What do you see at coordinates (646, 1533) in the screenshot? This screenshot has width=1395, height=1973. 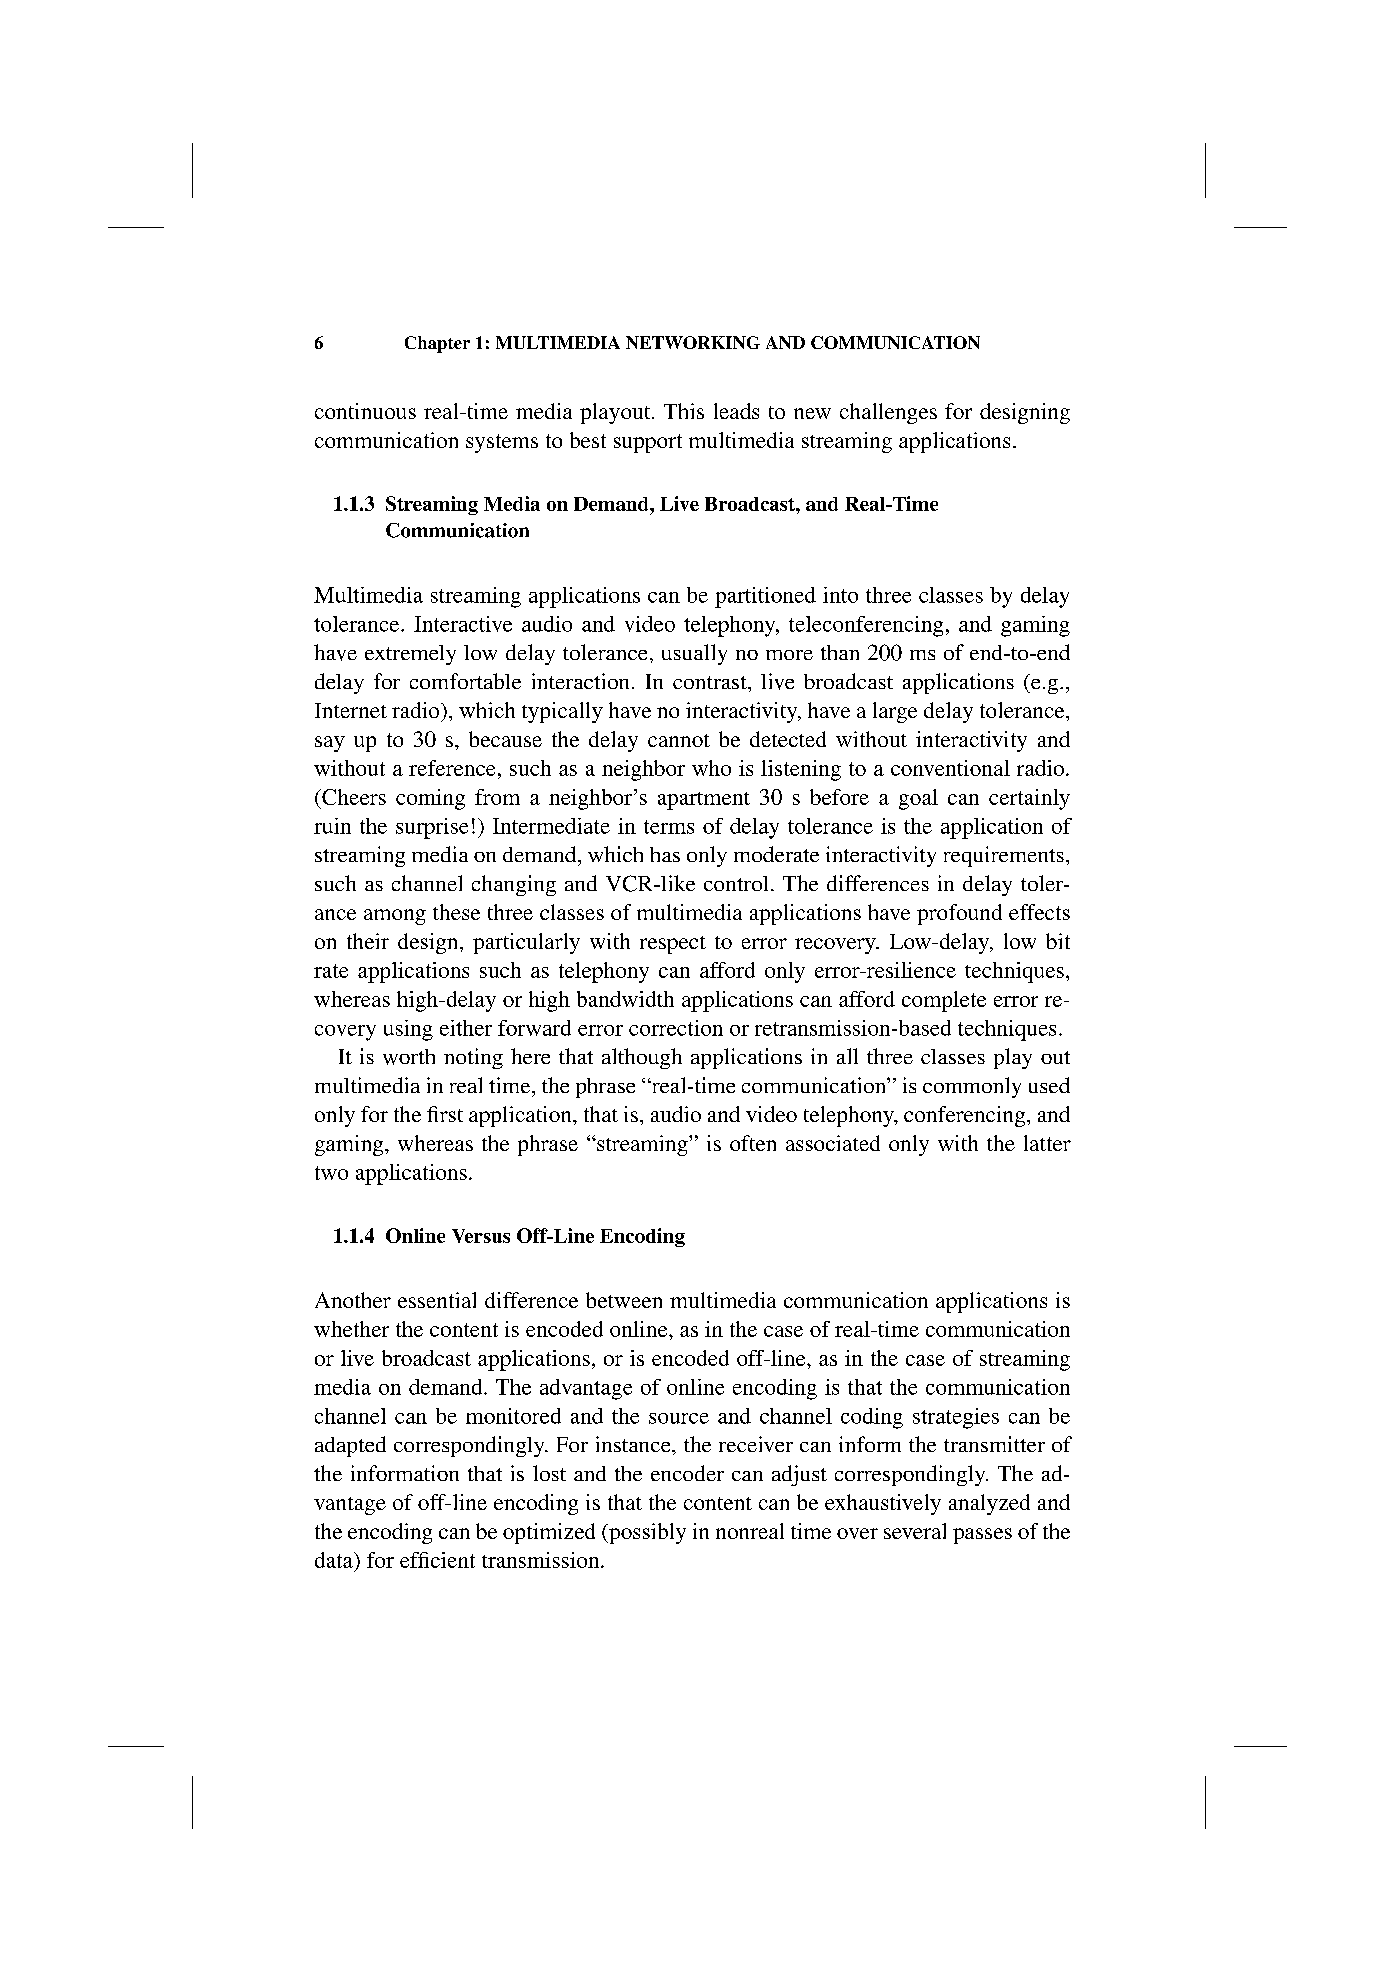 I see `possibly` at bounding box center [646, 1533].
